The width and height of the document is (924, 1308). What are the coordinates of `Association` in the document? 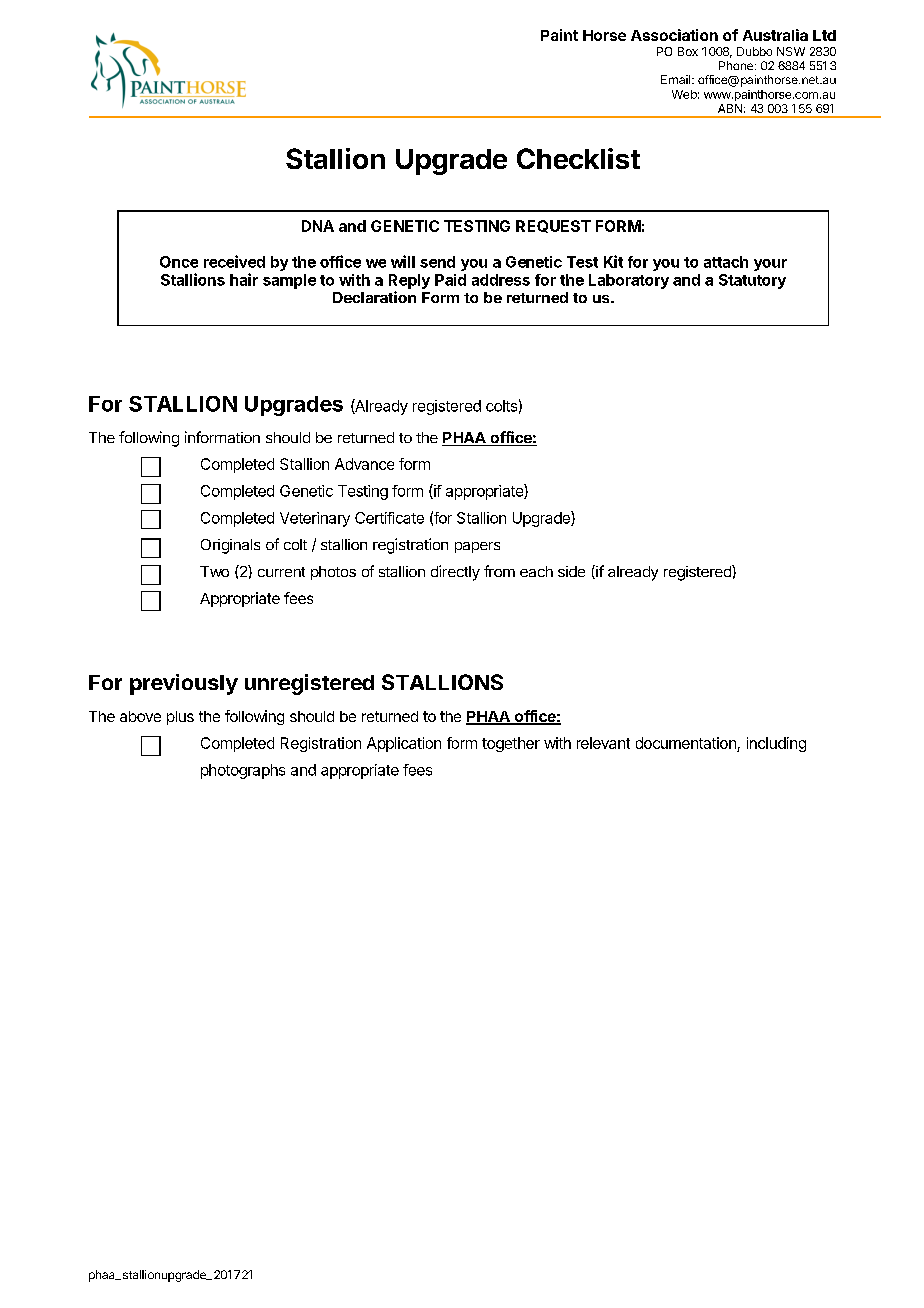 It's located at (674, 35).
